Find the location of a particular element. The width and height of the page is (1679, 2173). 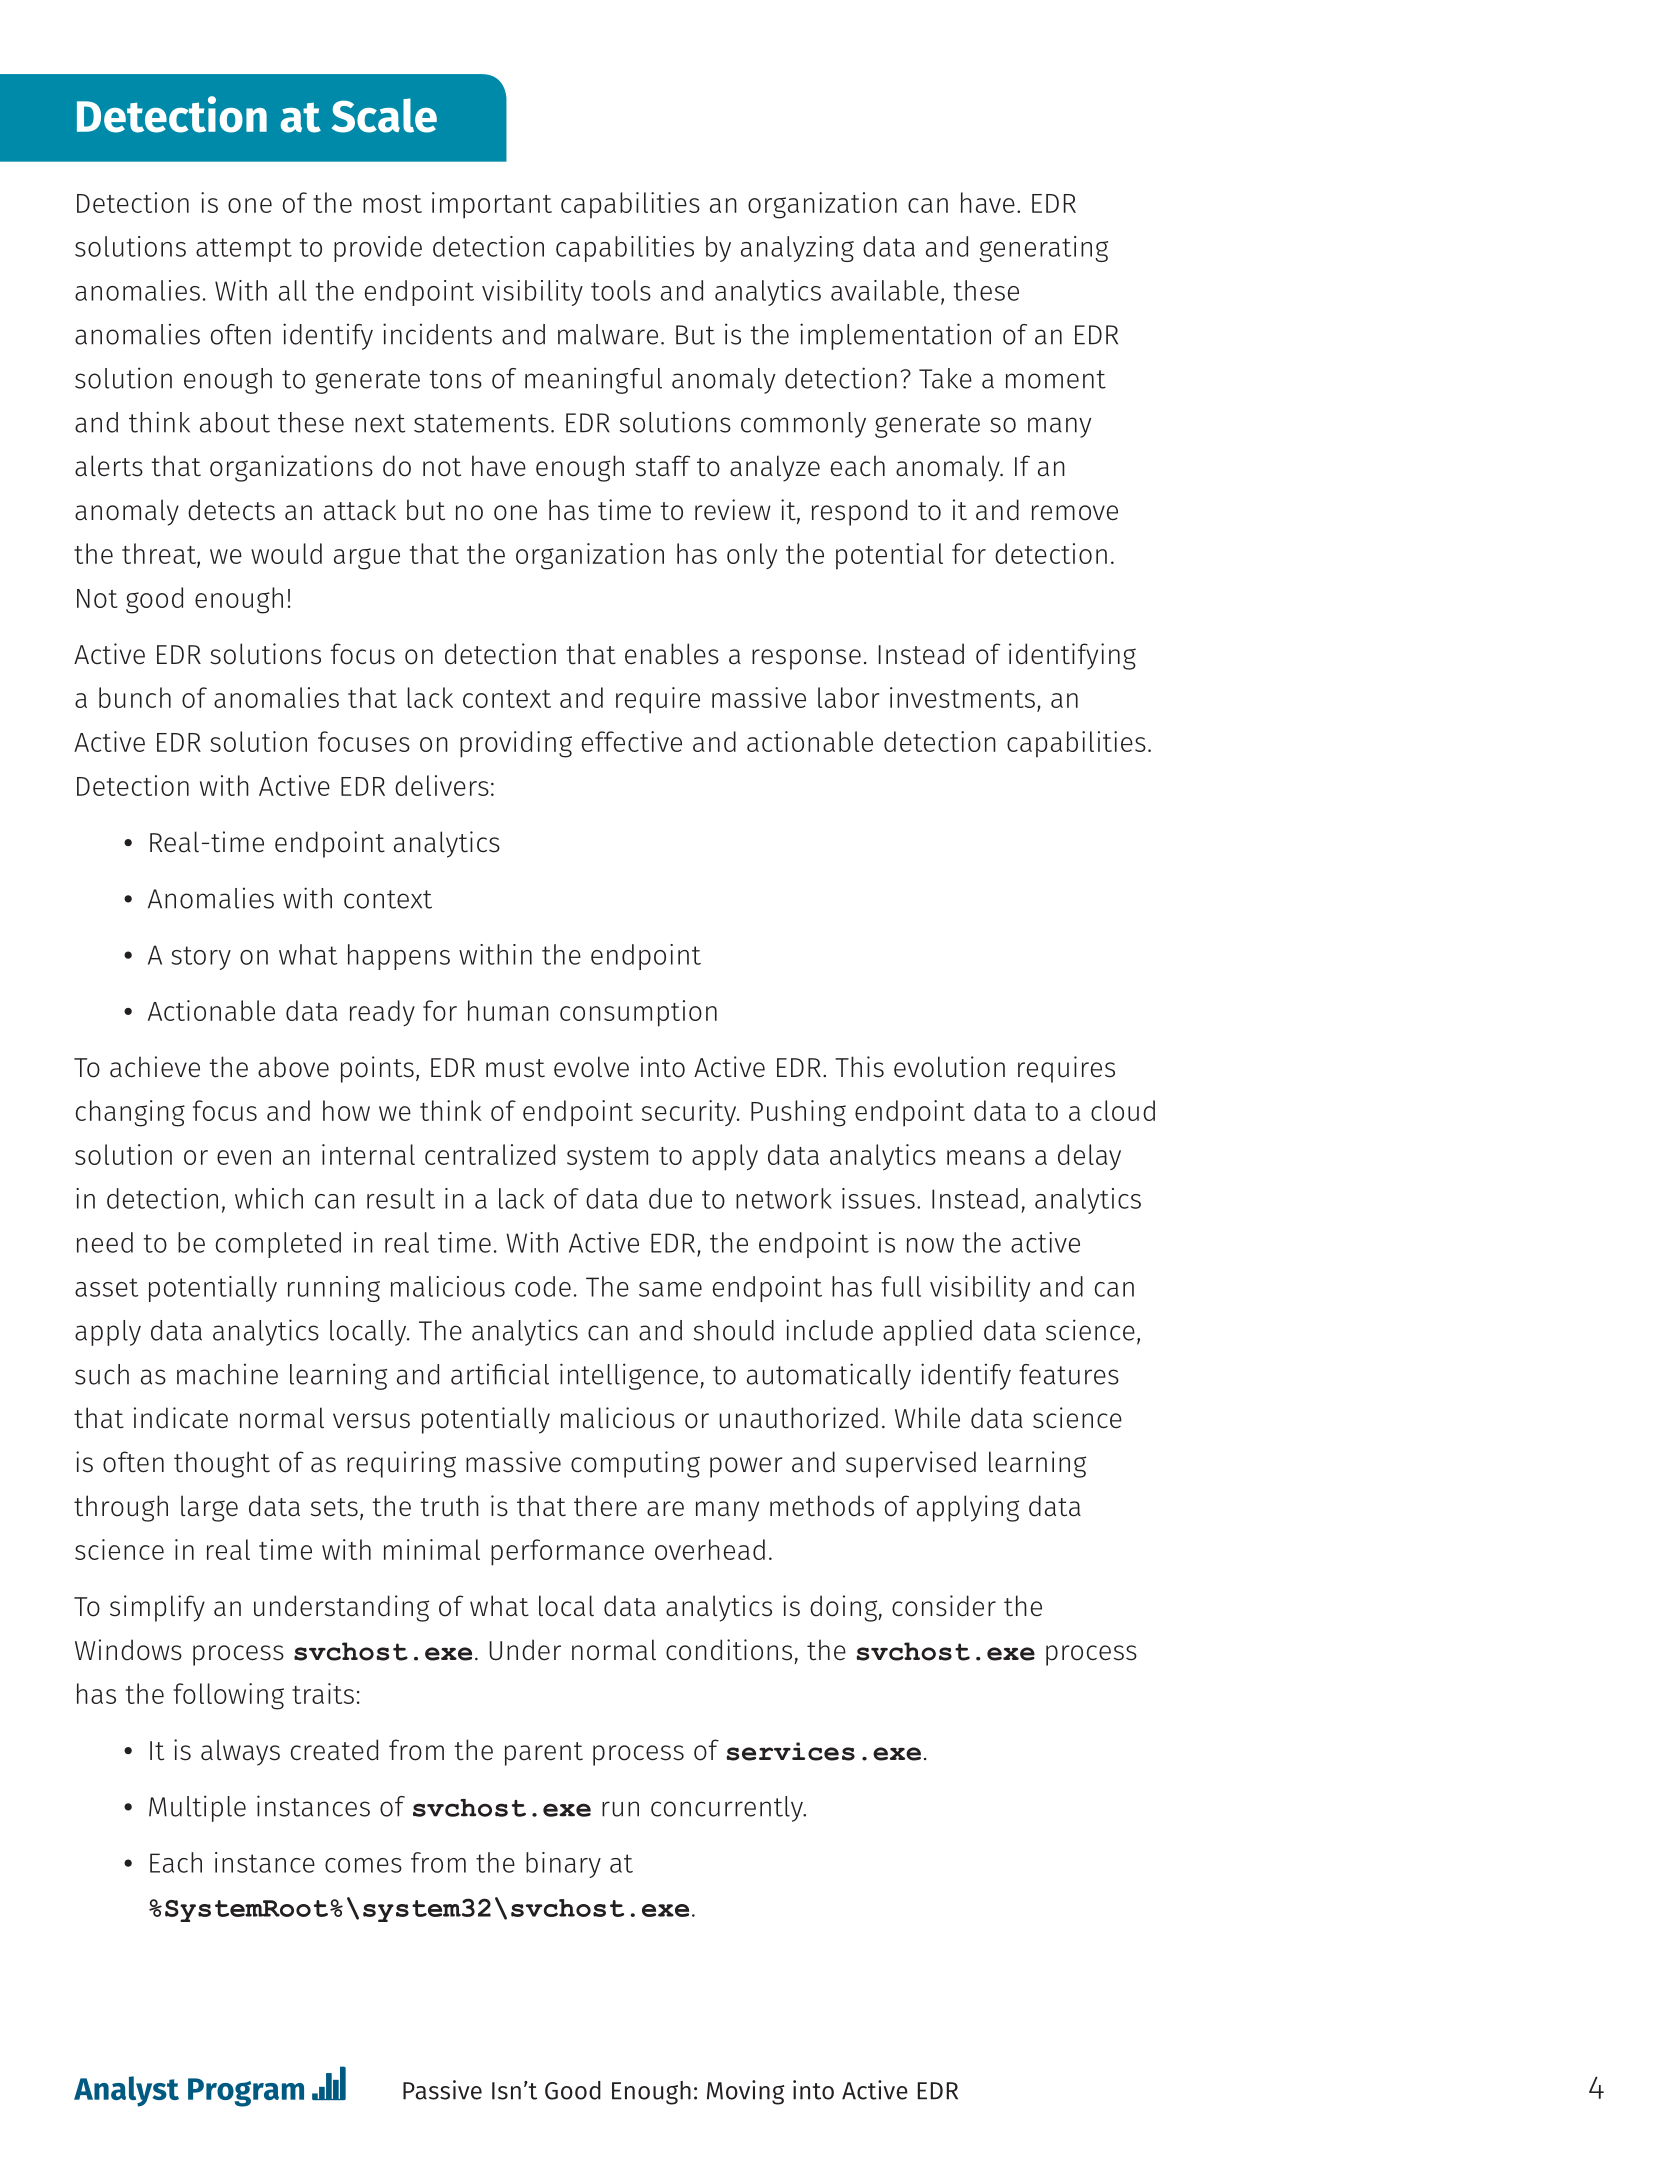

generating is located at coordinates (1043, 249).
